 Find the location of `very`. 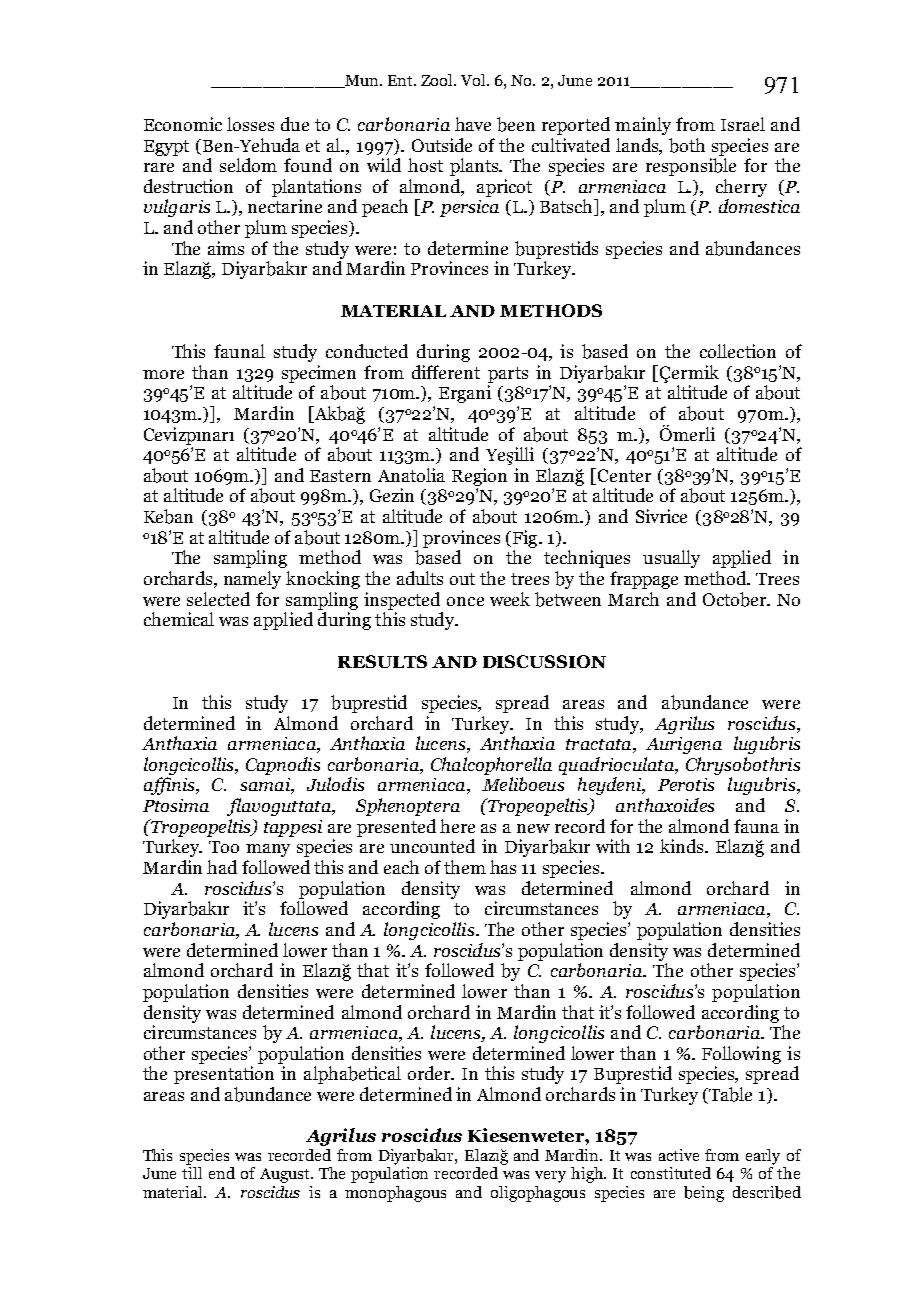

very is located at coordinates (550, 1177).
